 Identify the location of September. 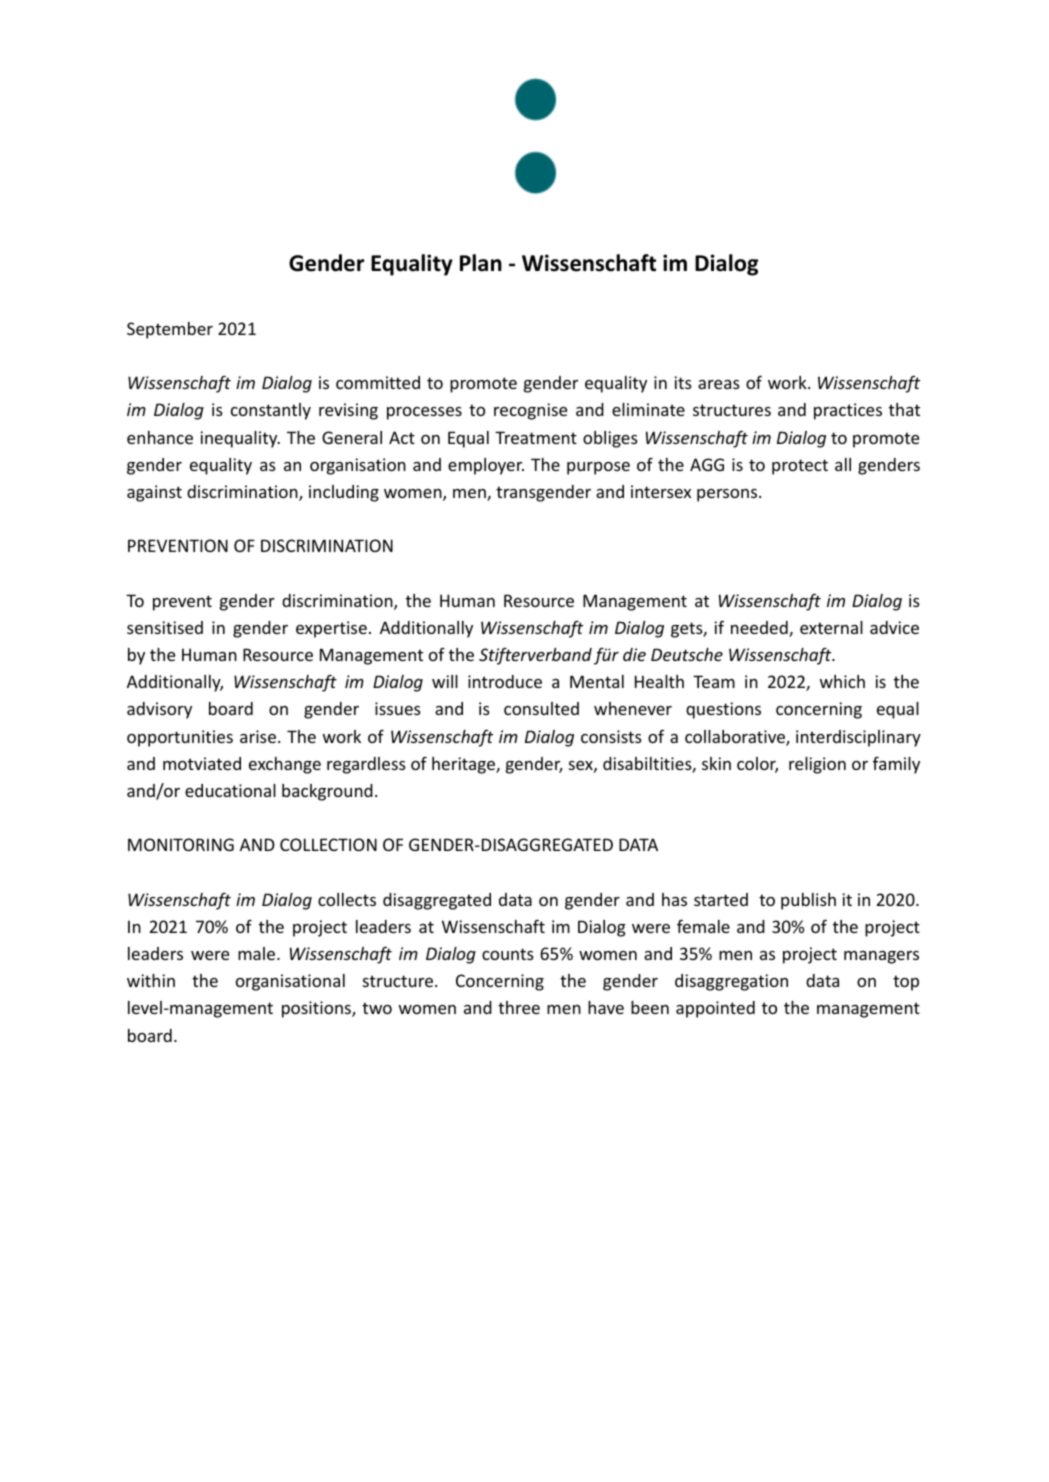
(170, 330).
